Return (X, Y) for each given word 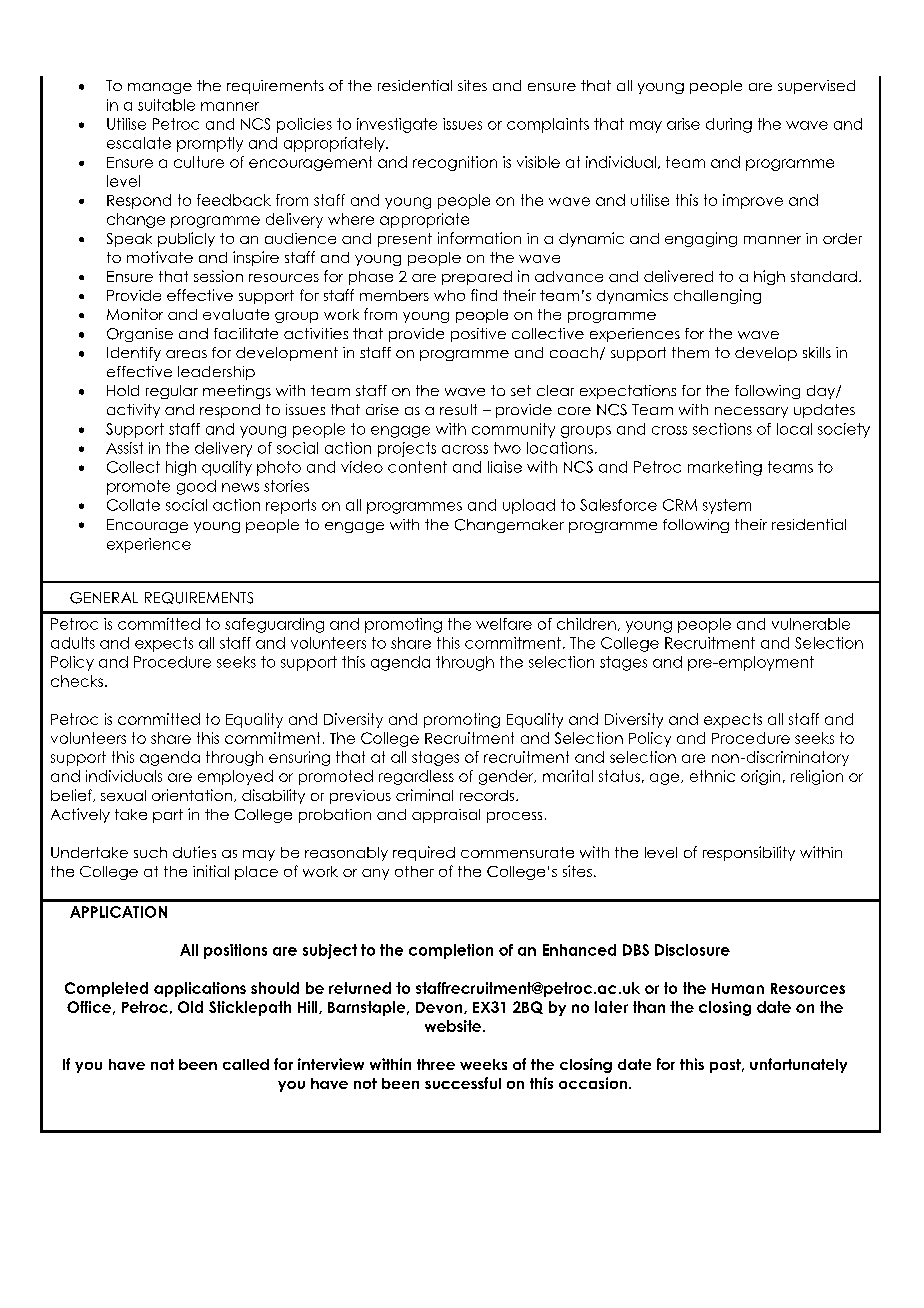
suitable (166, 105)
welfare (504, 624)
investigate (397, 125)
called (246, 1064)
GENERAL (104, 598)
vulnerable (811, 624)
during (729, 125)
